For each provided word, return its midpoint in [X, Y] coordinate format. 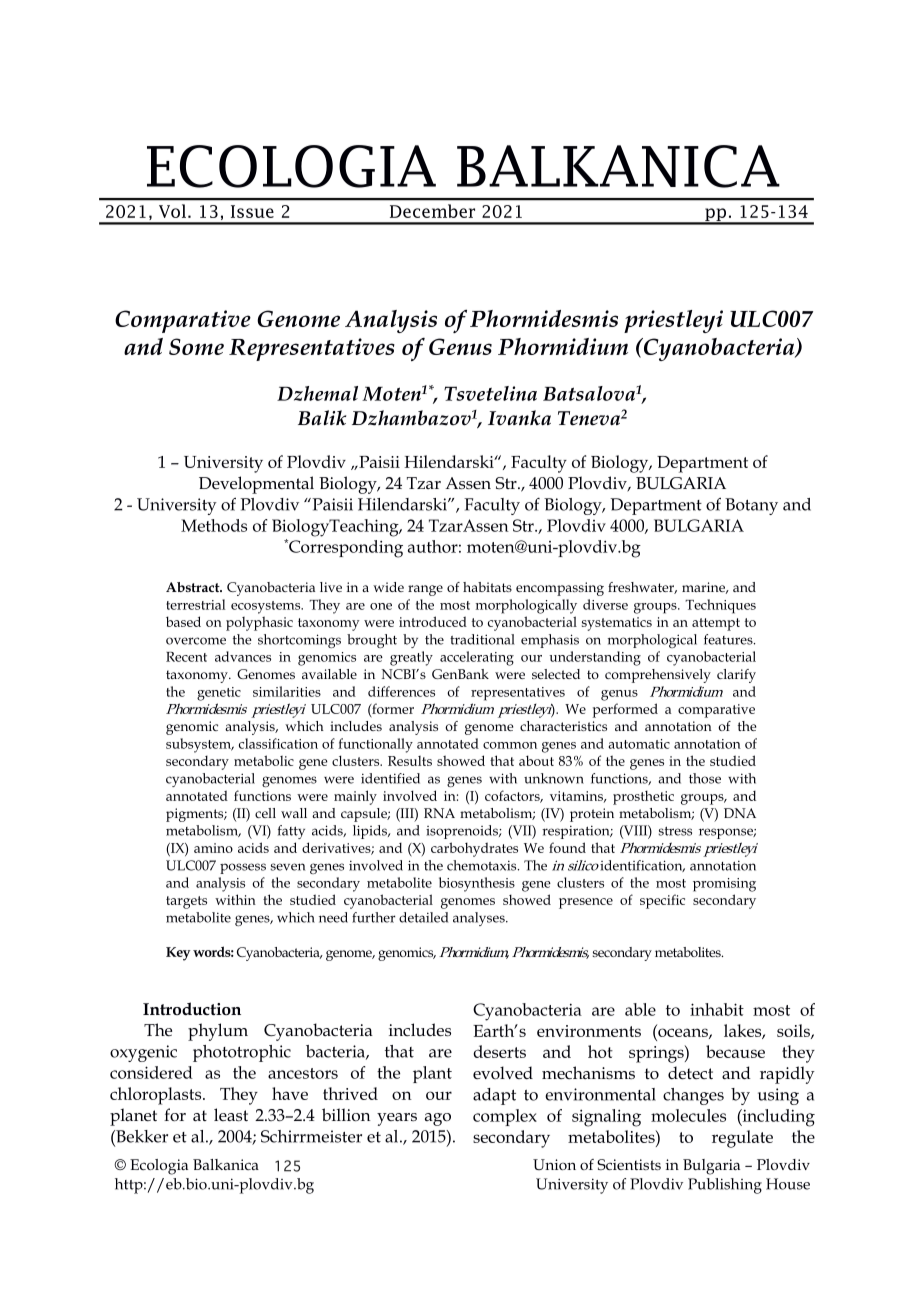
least [231, 1115]
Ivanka [519, 418]
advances [243, 656]
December [432, 211]
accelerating [477, 658]
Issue [252, 211]
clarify [736, 676]
